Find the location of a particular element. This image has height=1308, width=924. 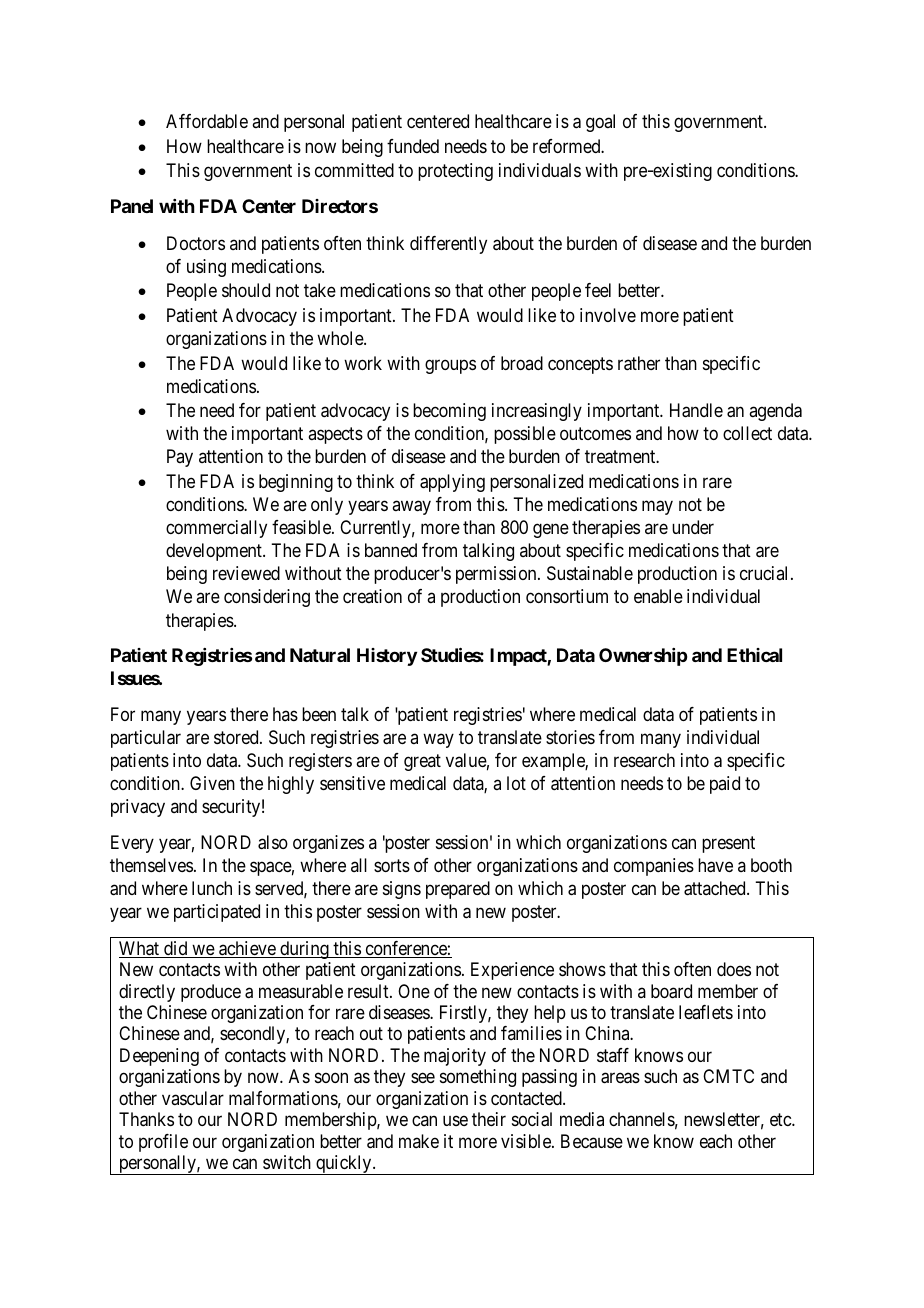

should is located at coordinates (246, 290).
